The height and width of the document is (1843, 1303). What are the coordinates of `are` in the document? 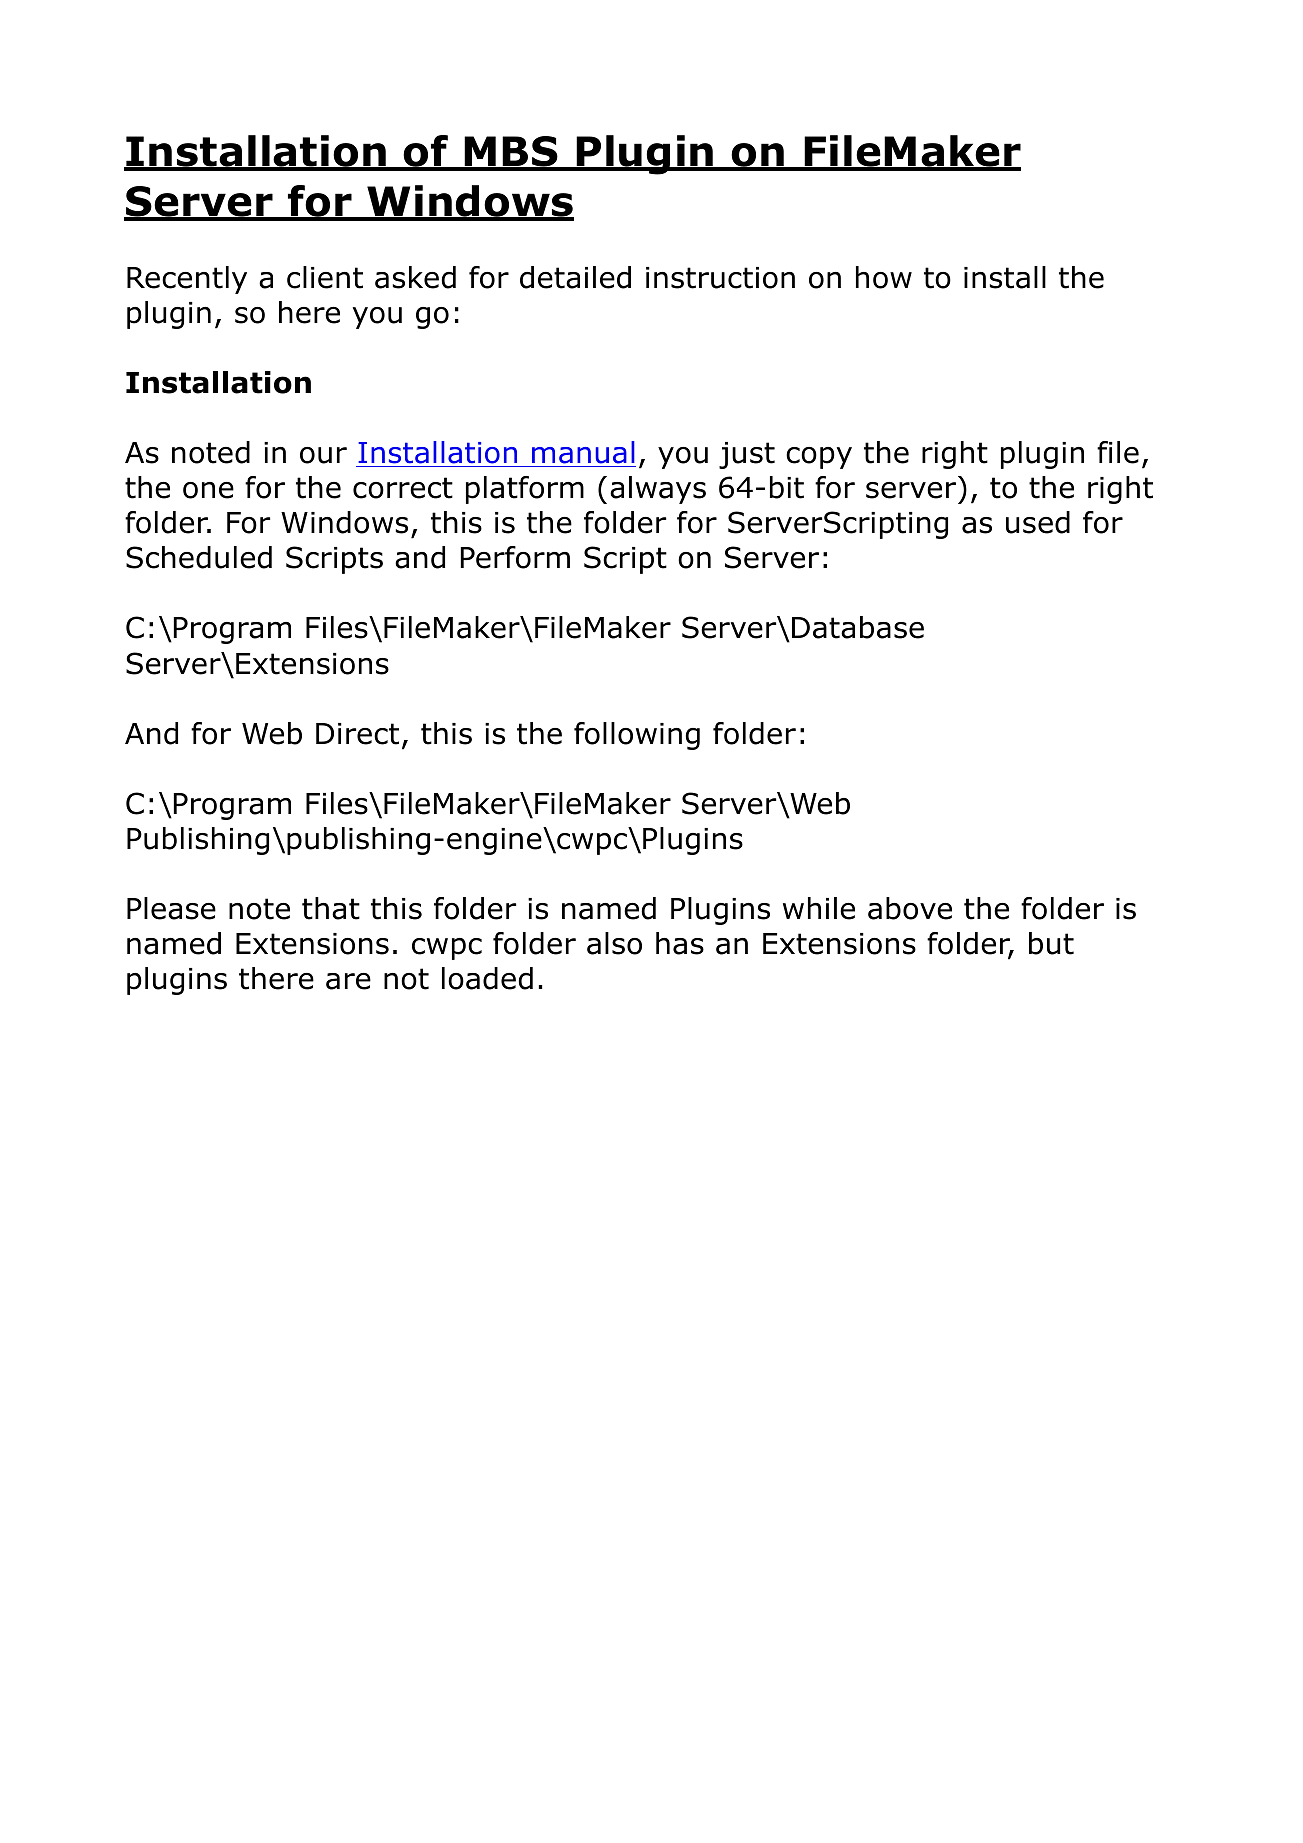 It's located at (348, 981).
